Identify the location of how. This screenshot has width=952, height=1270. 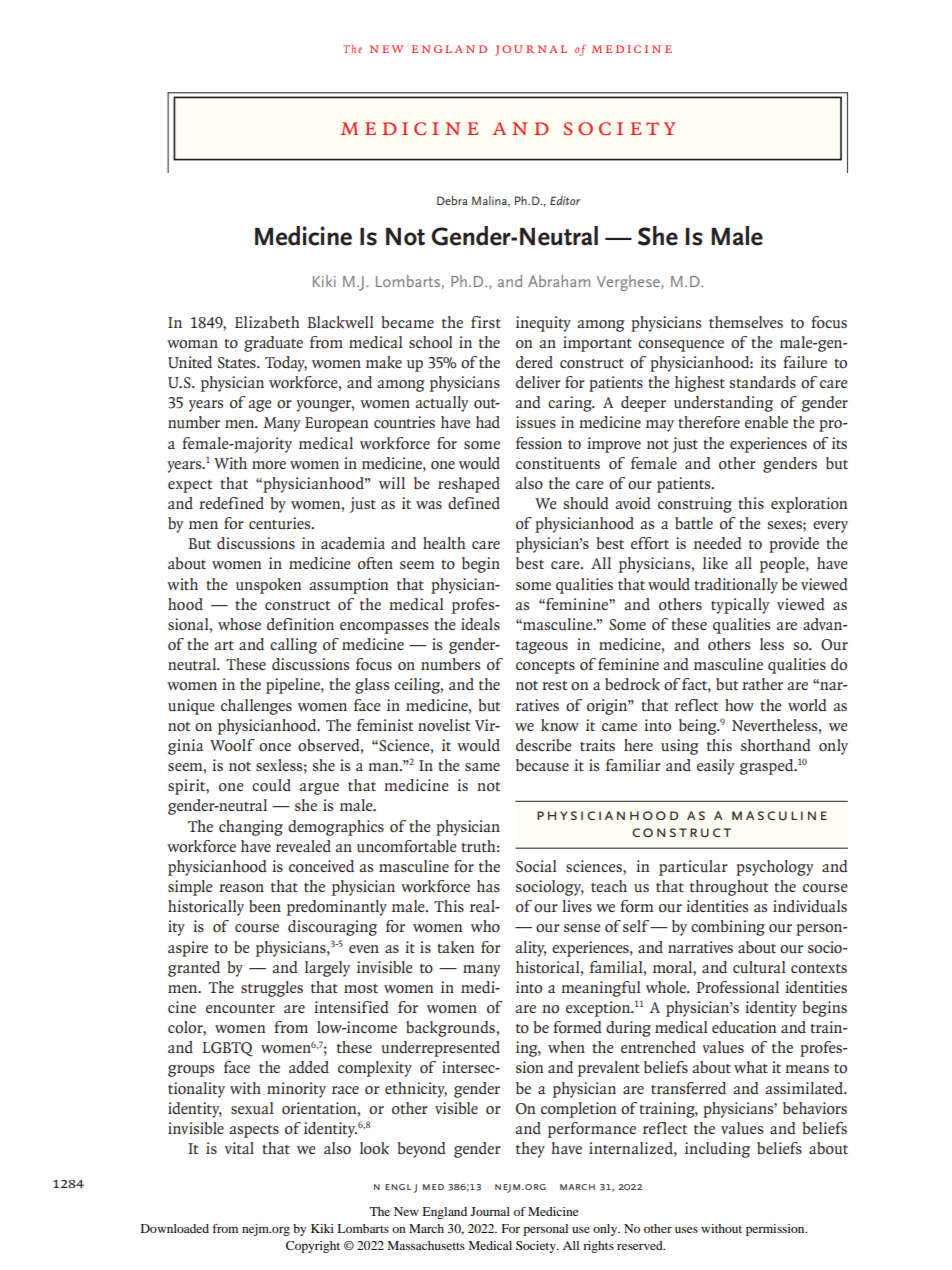
(739, 705).
